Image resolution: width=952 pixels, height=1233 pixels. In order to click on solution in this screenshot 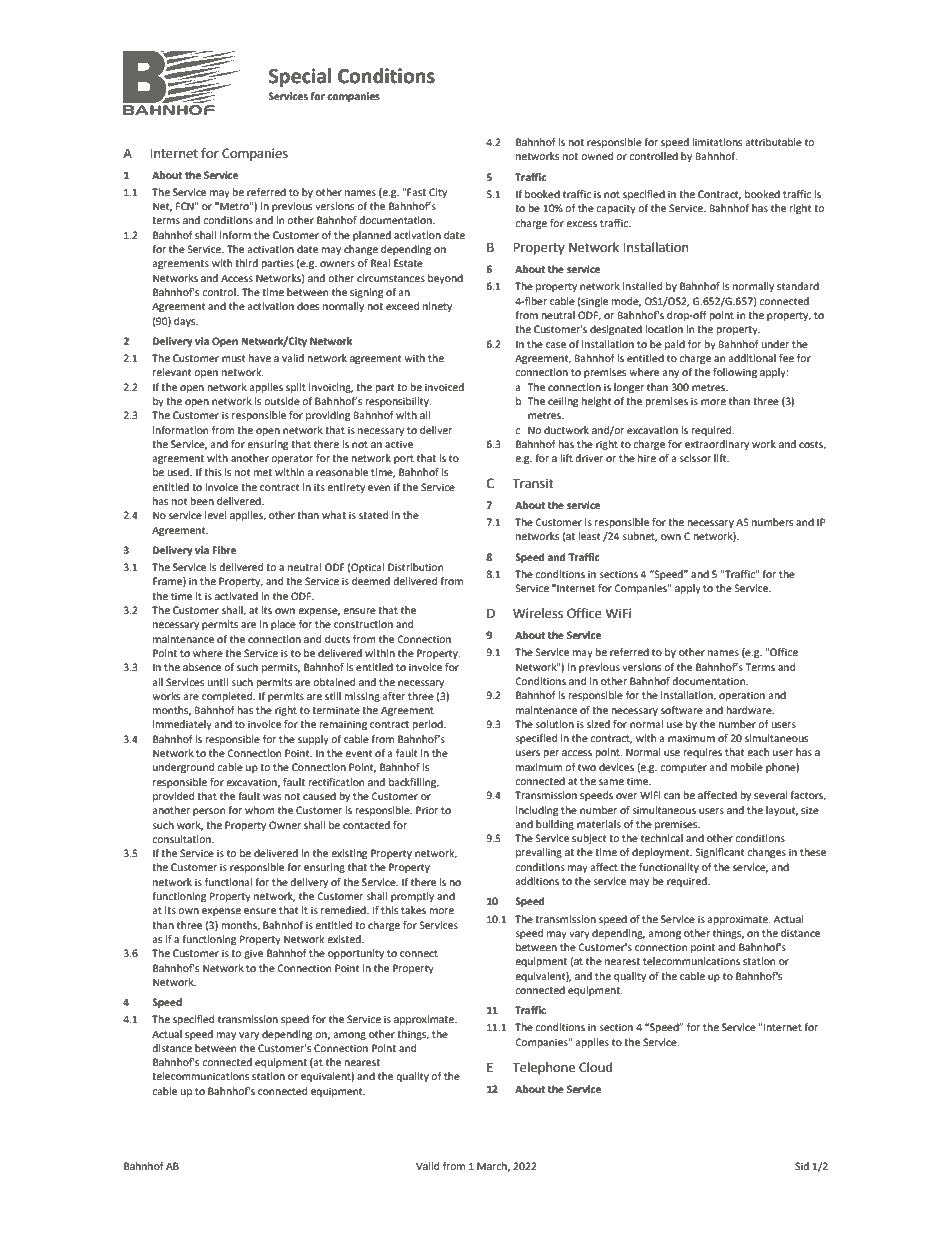, I will do `click(554, 724)`.
